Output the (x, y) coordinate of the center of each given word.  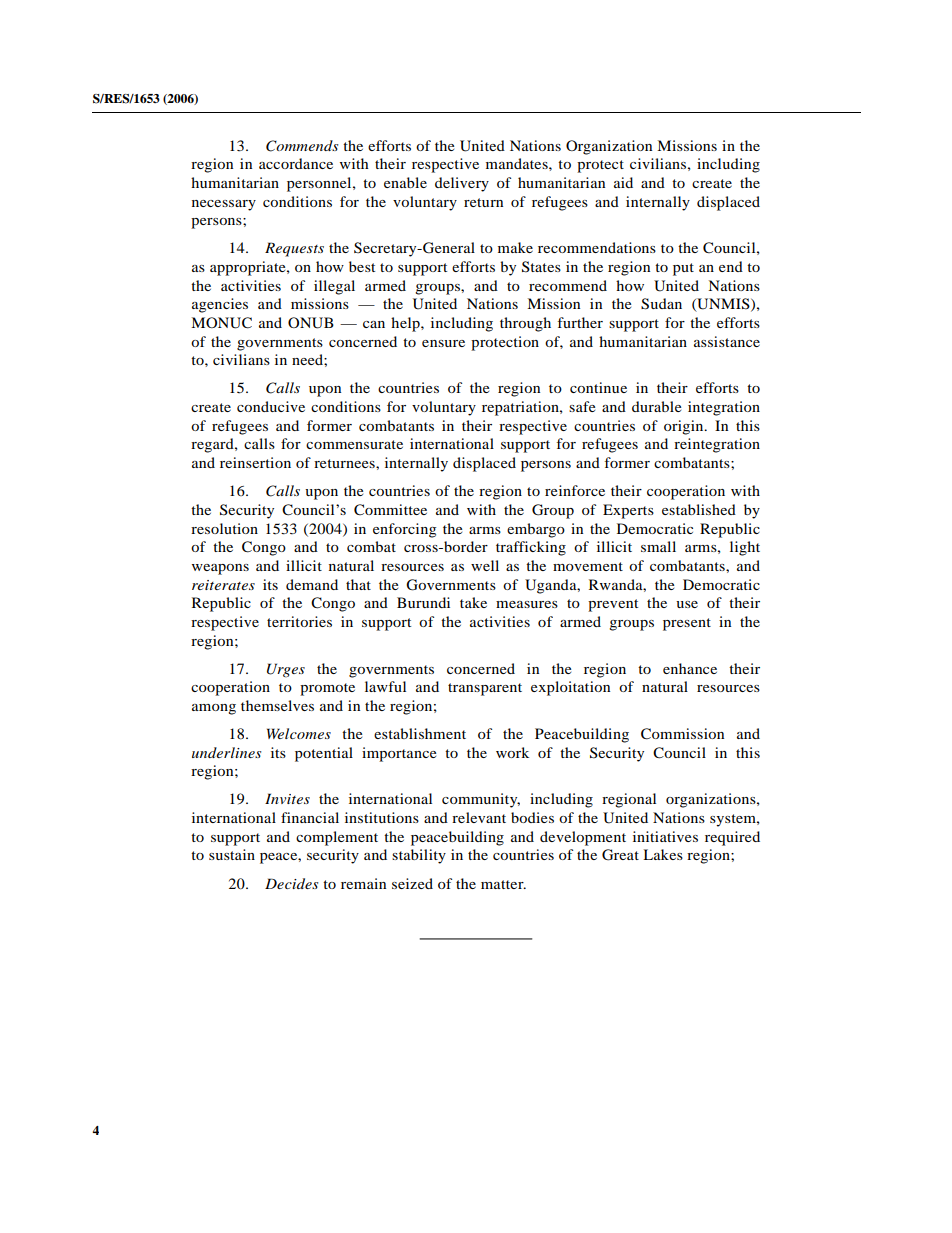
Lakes (663, 854)
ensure (443, 343)
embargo (536, 530)
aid (623, 182)
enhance (690, 668)
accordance (296, 163)
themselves (277, 705)
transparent (485, 689)
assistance (727, 341)
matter (503, 884)
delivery (462, 184)
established (699, 509)
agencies (220, 305)
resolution (224, 528)
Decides (292, 883)
